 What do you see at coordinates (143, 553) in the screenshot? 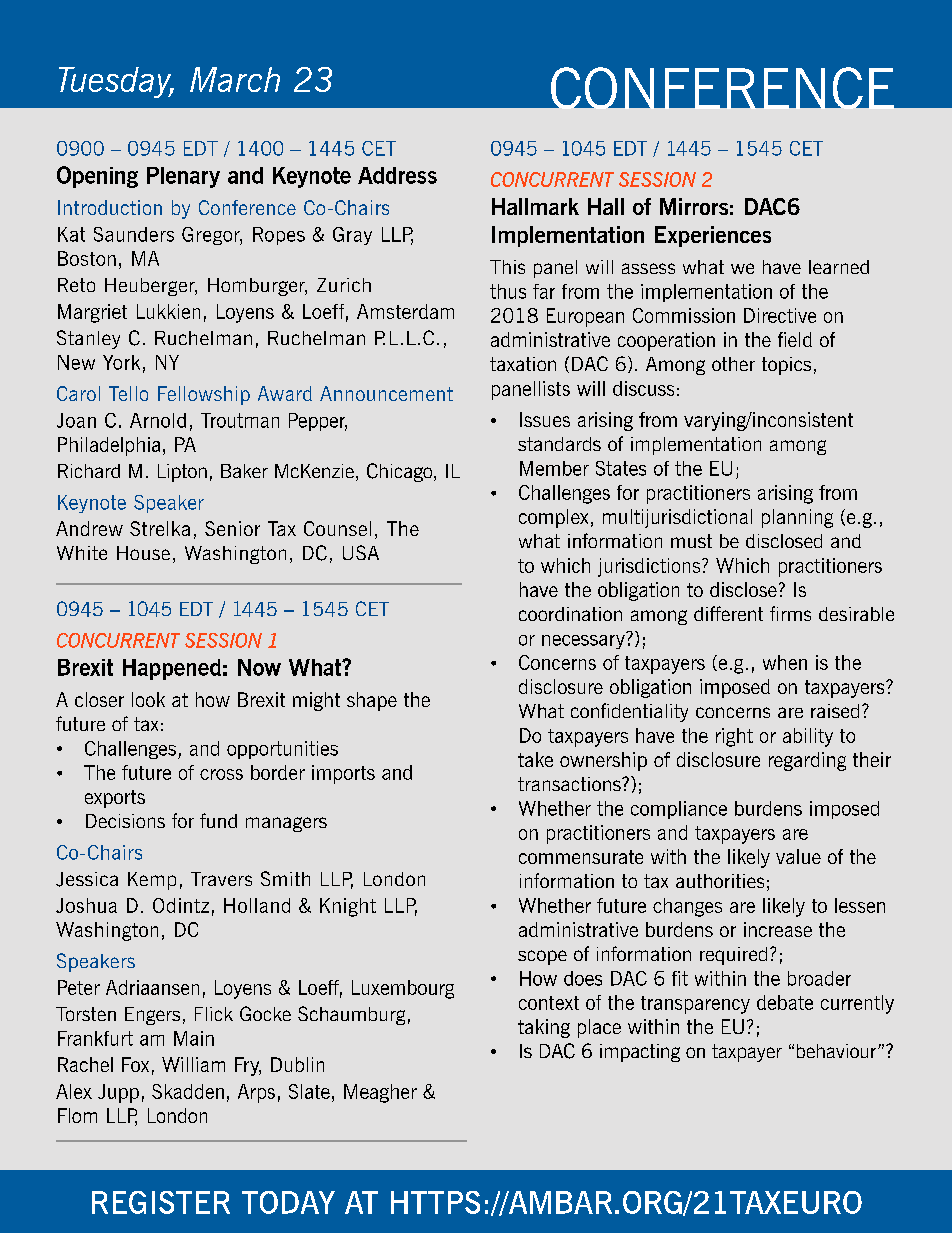
I see `House` at bounding box center [143, 553].
